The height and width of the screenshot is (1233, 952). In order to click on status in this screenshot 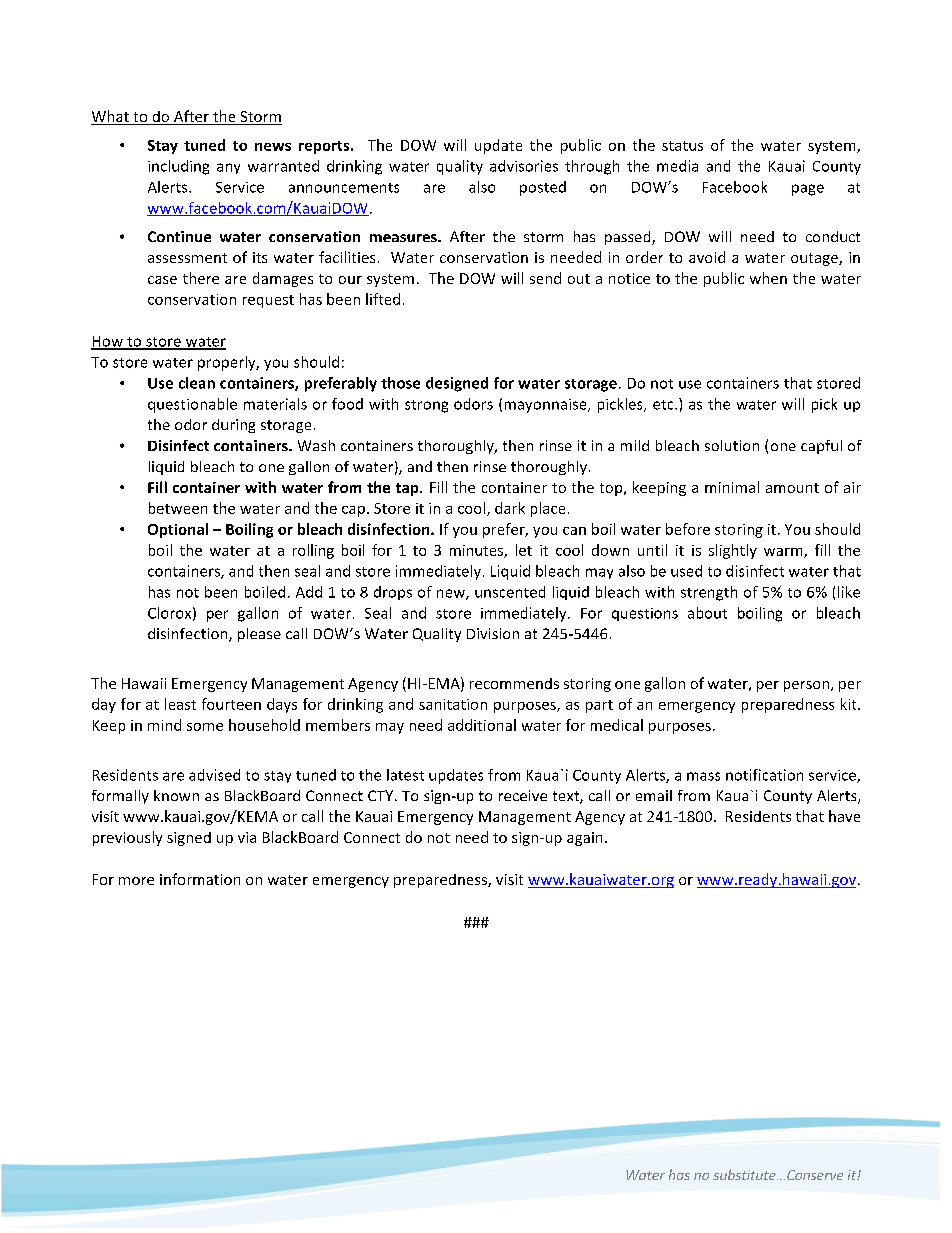, I will do `click(682, 146)`.
